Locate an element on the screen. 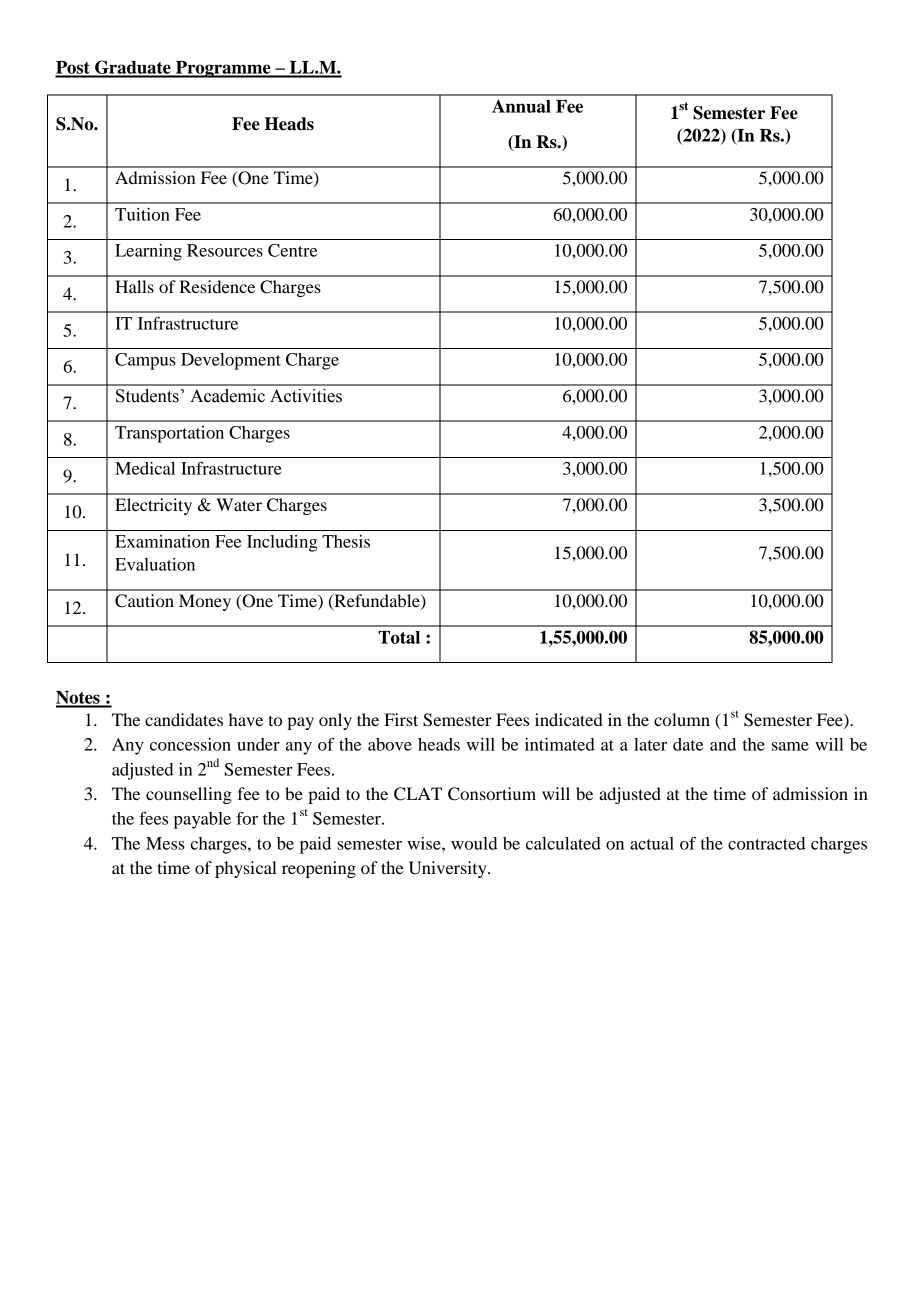 The image size is (924, 1308). have is located at coordinates (246, 719).
